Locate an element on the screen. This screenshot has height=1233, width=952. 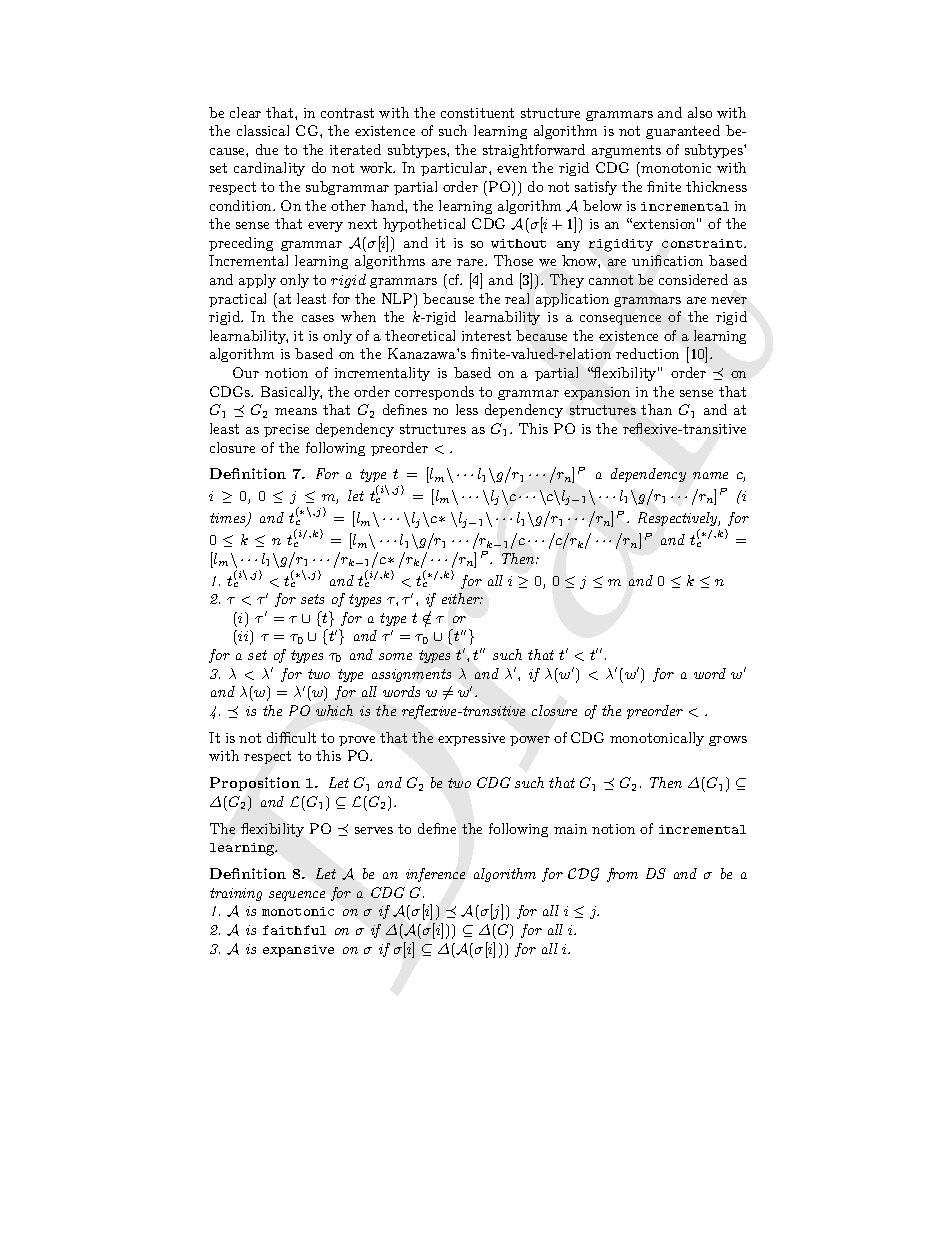
times is located at coordinates (229, 519).
